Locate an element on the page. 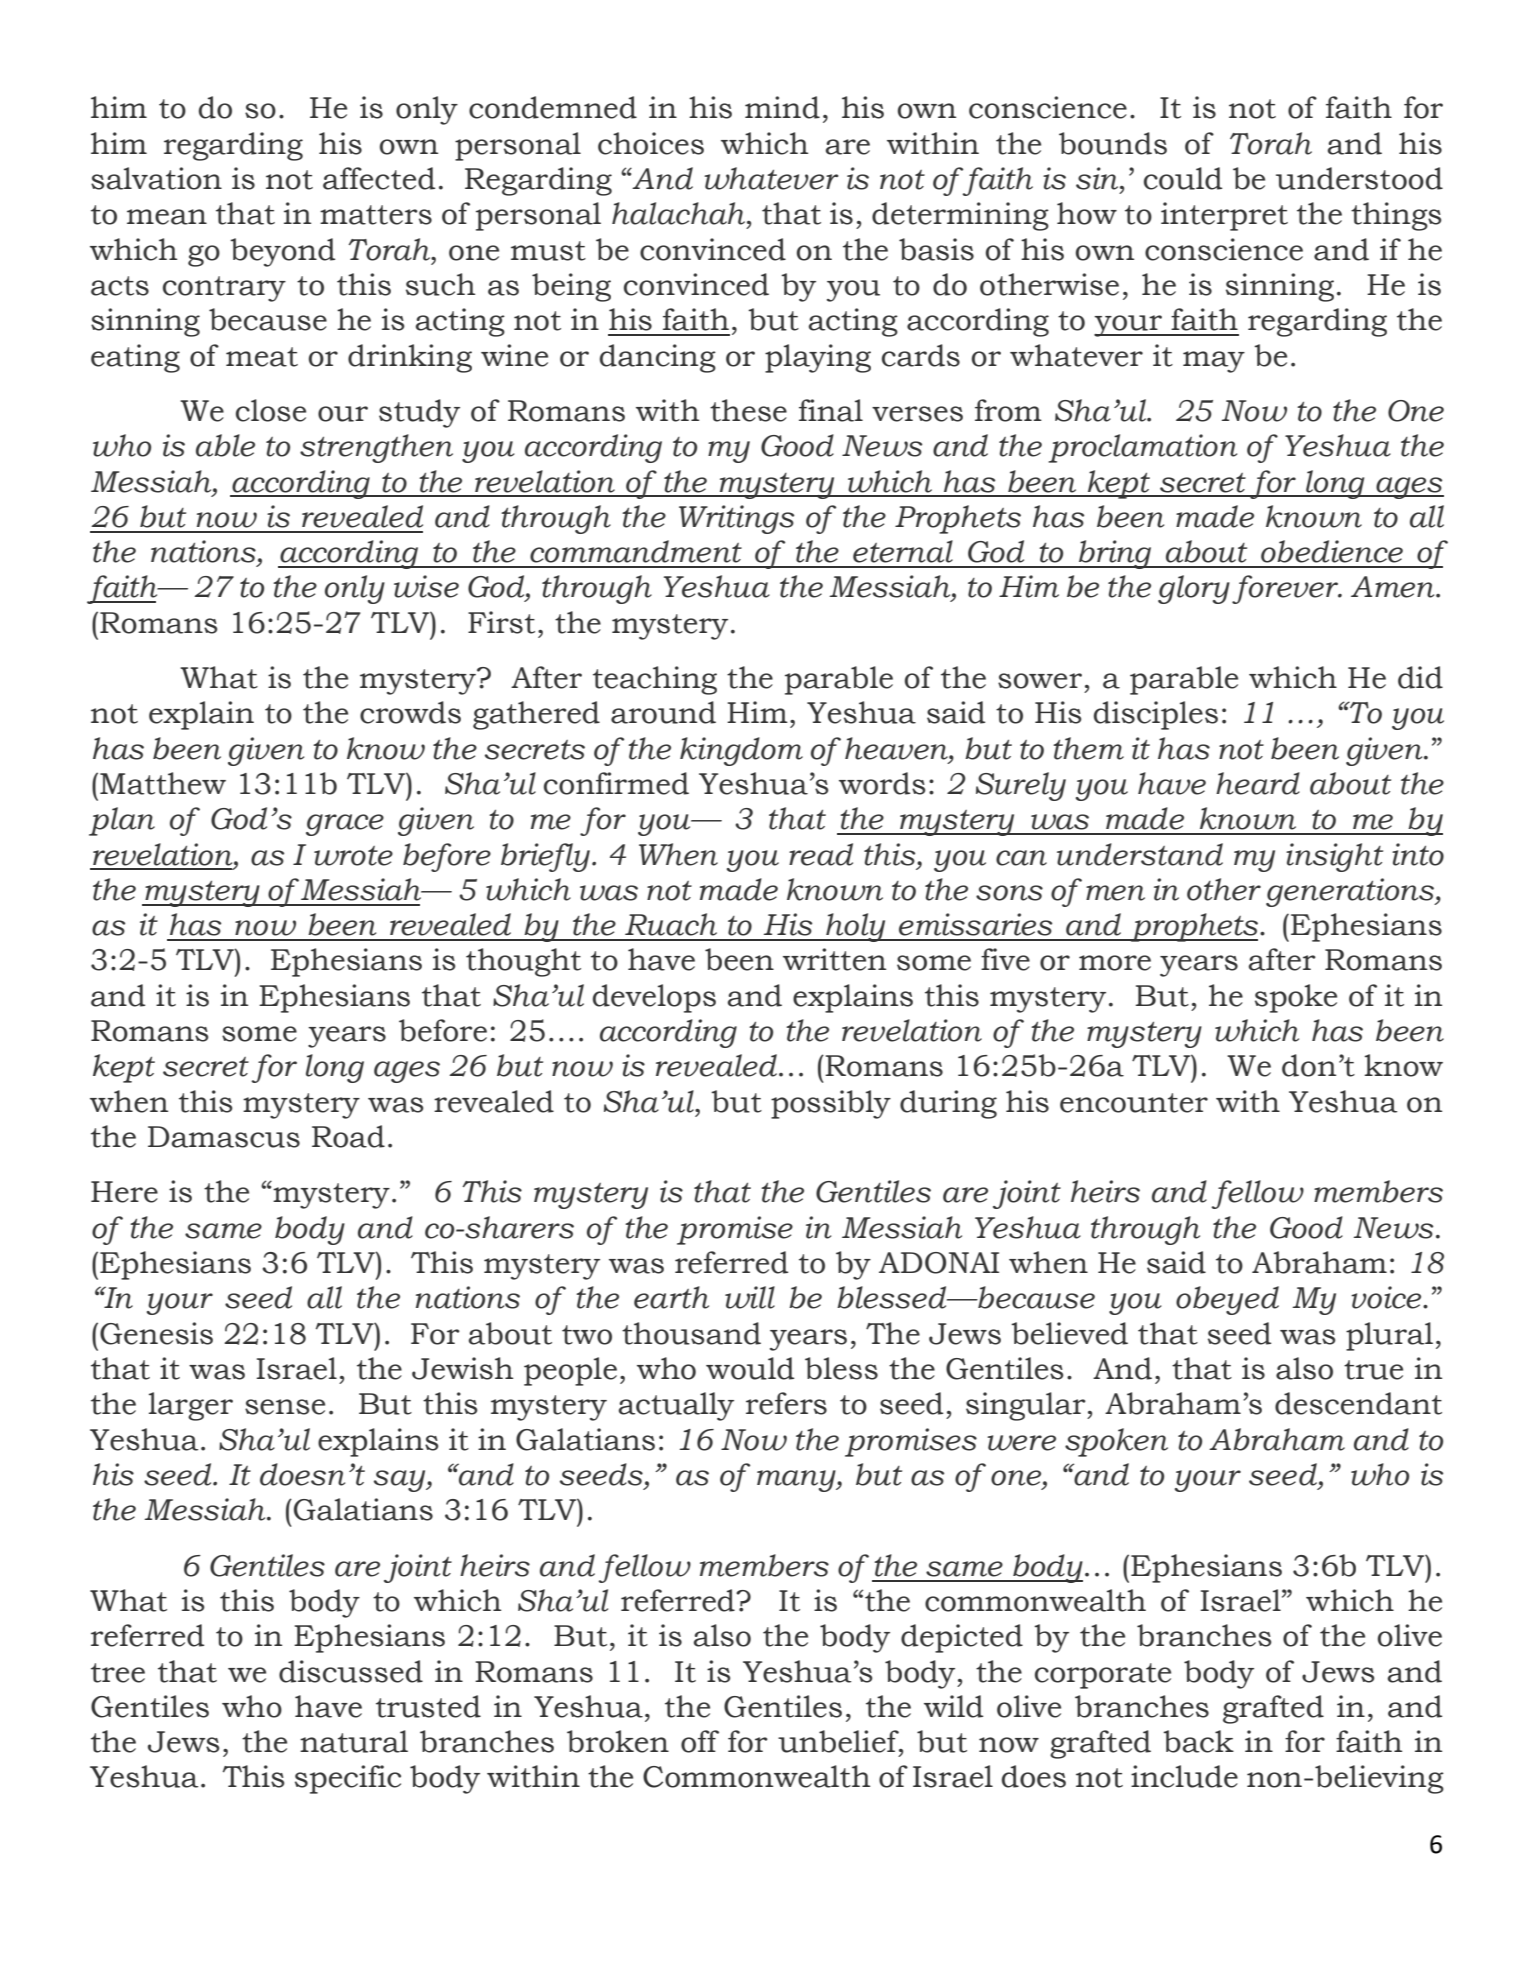 Image resolution: width=1533 pixels, height=1984 pixels. could is located at coordinates (1183, 178).
